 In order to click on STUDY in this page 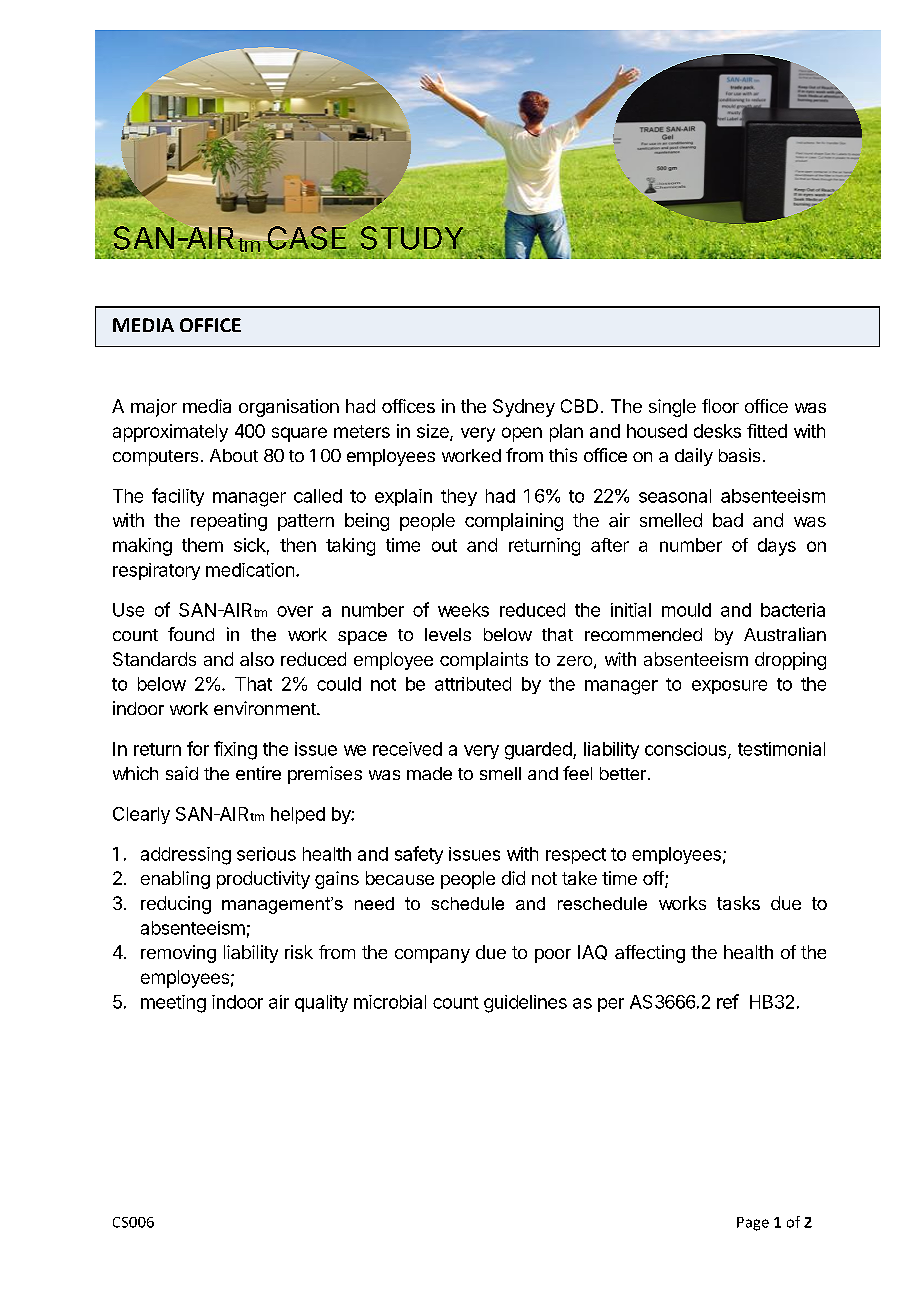, I will do `click(413, 237)`.
